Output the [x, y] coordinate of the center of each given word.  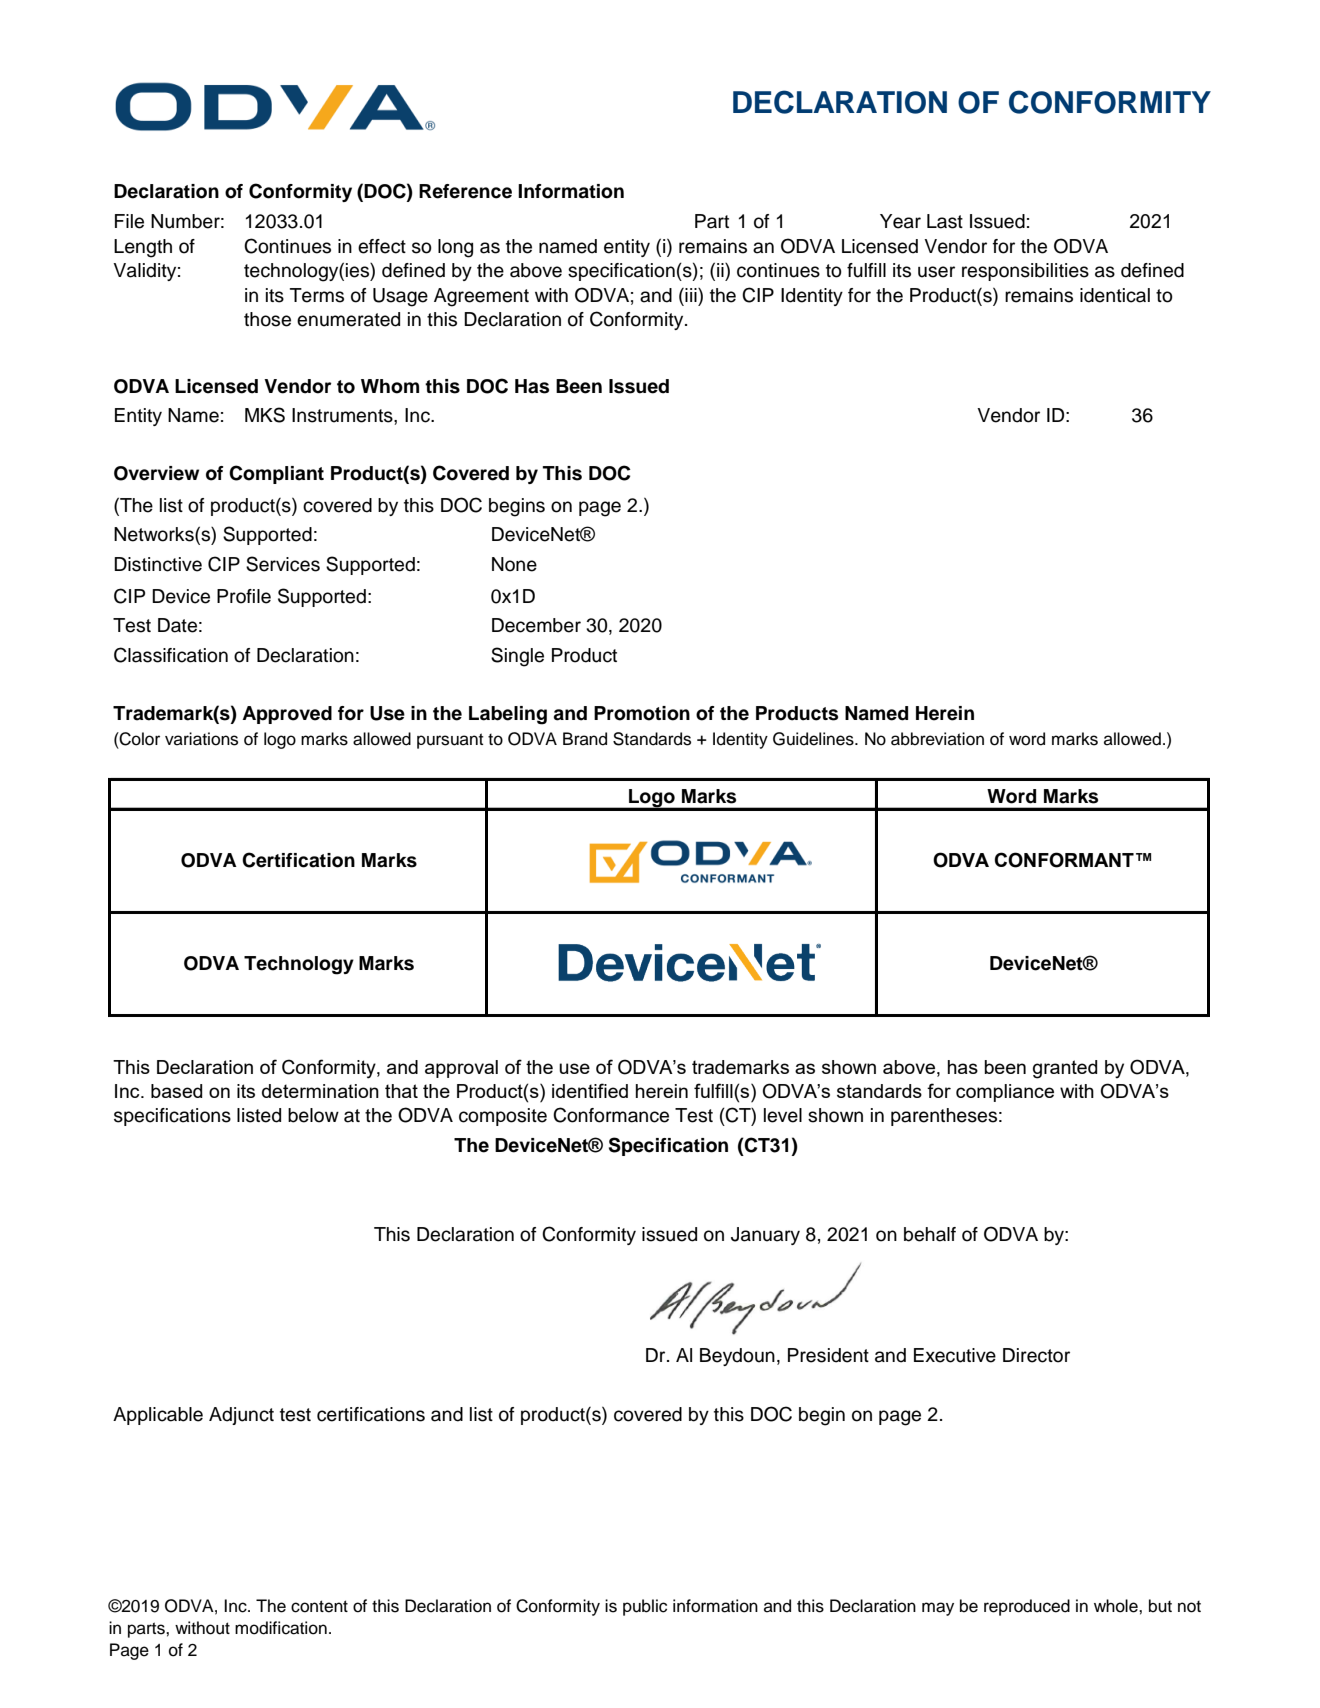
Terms [317, 295]
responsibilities [1025, 272]
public [645, 1607]
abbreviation [937, 739]
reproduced [1027, 1607]
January [765, 1236]
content [319, 1606]
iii [691, 295]
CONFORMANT [1064, 860]
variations [201, 739]
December [536, 625]
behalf [930, 1234]
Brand [585, 739]
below [313, 1115]
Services [283, 564]
